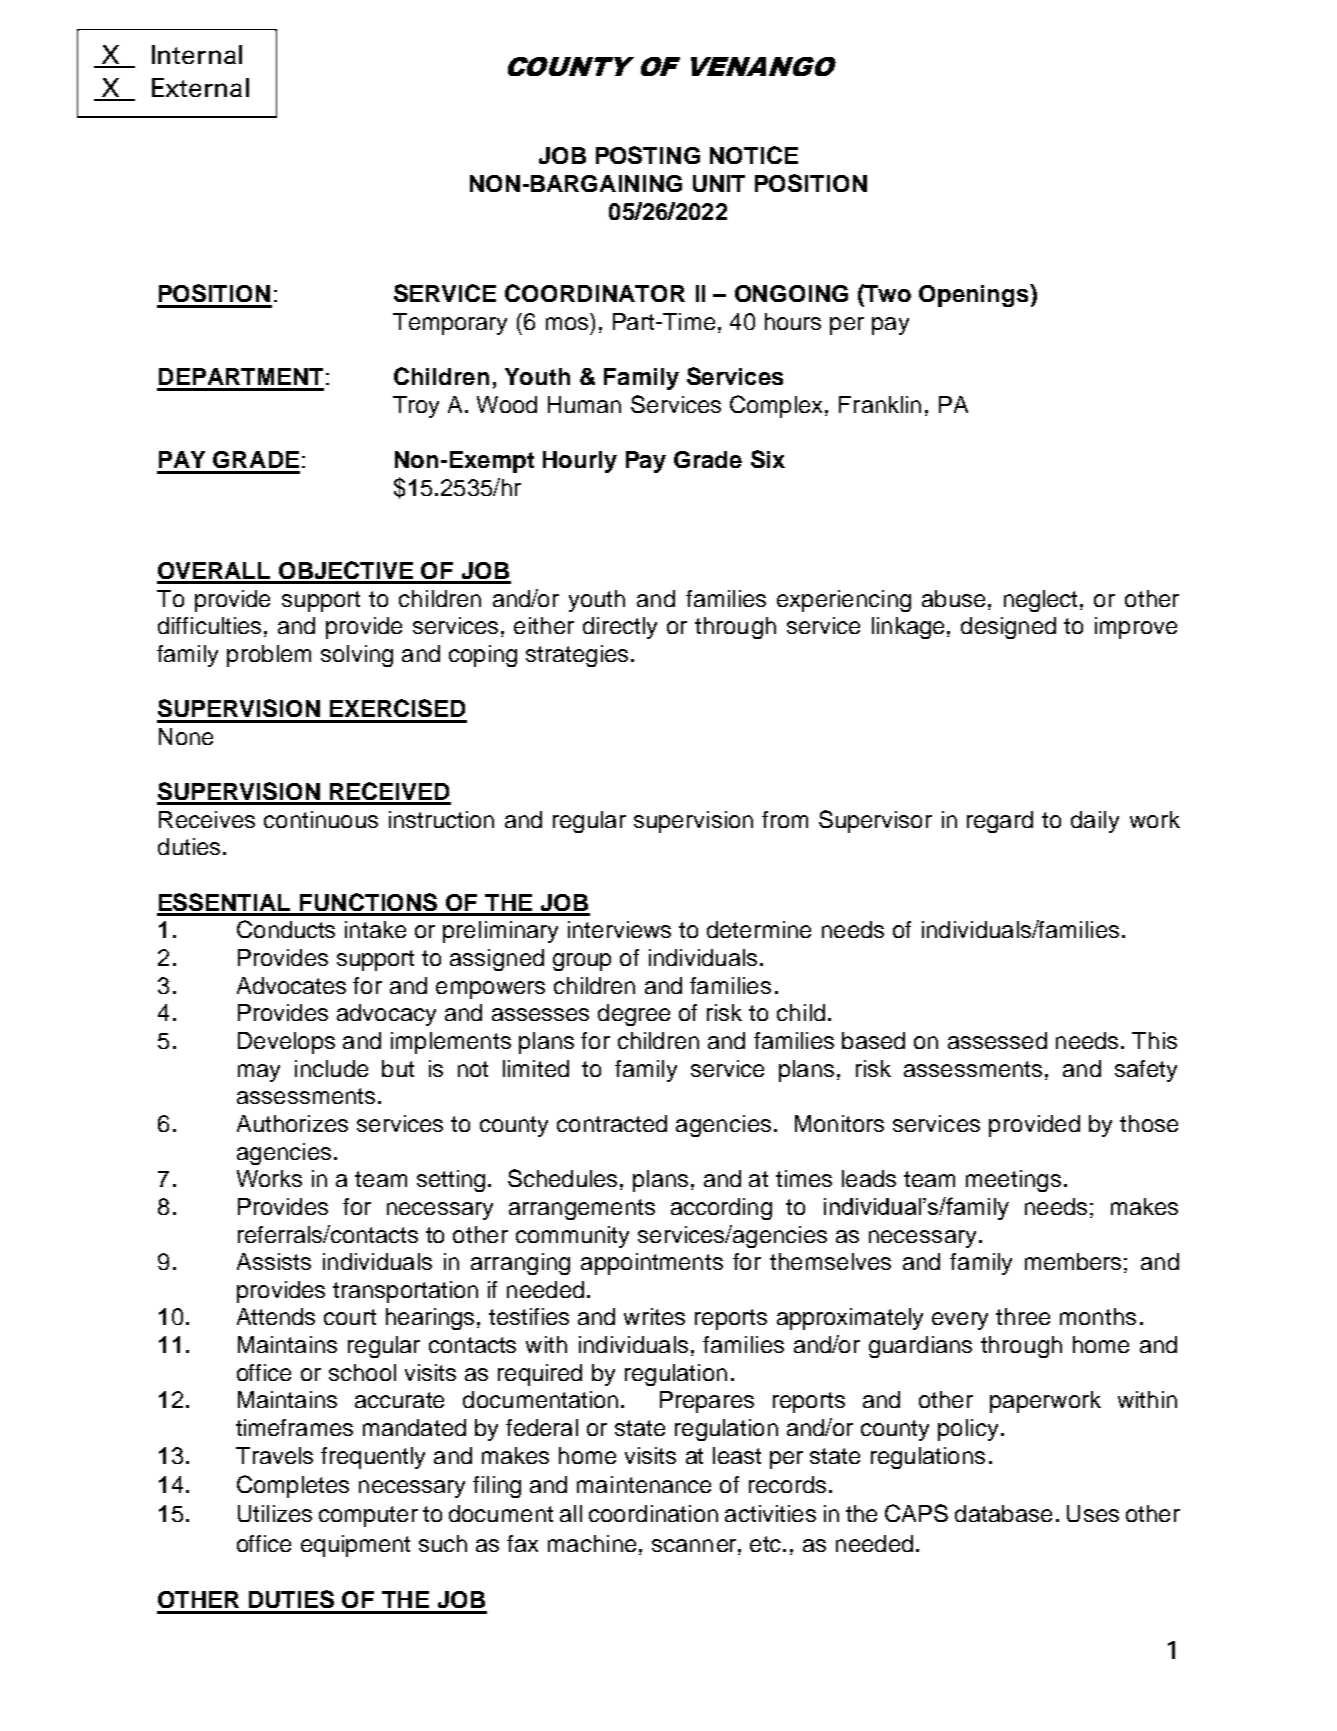 This screenshot has height=1731, width=1337. Describe the element at coordinates (321, 819) in the screenshot. I see `continuous` at that location.
